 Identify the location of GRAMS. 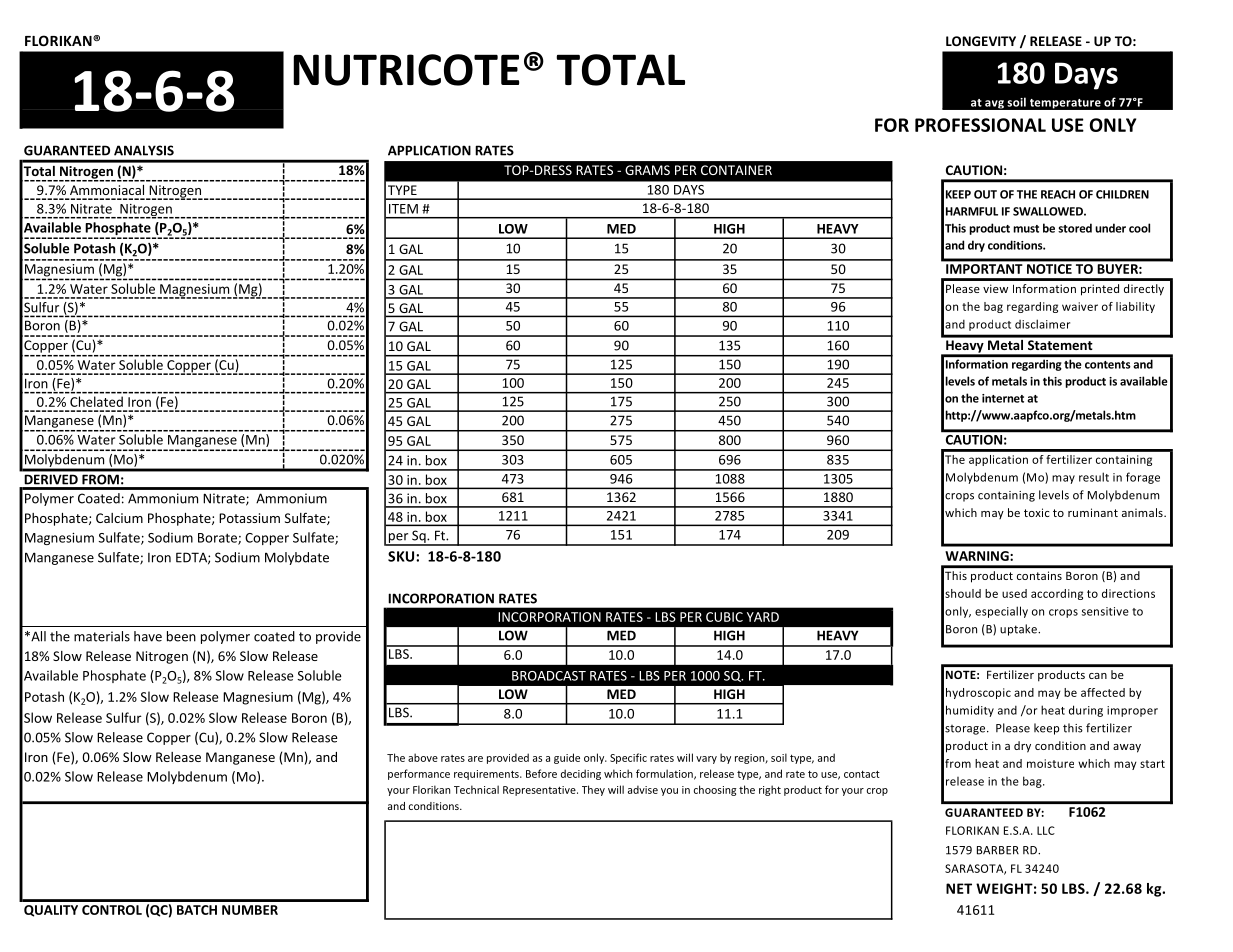
(647, 170).
